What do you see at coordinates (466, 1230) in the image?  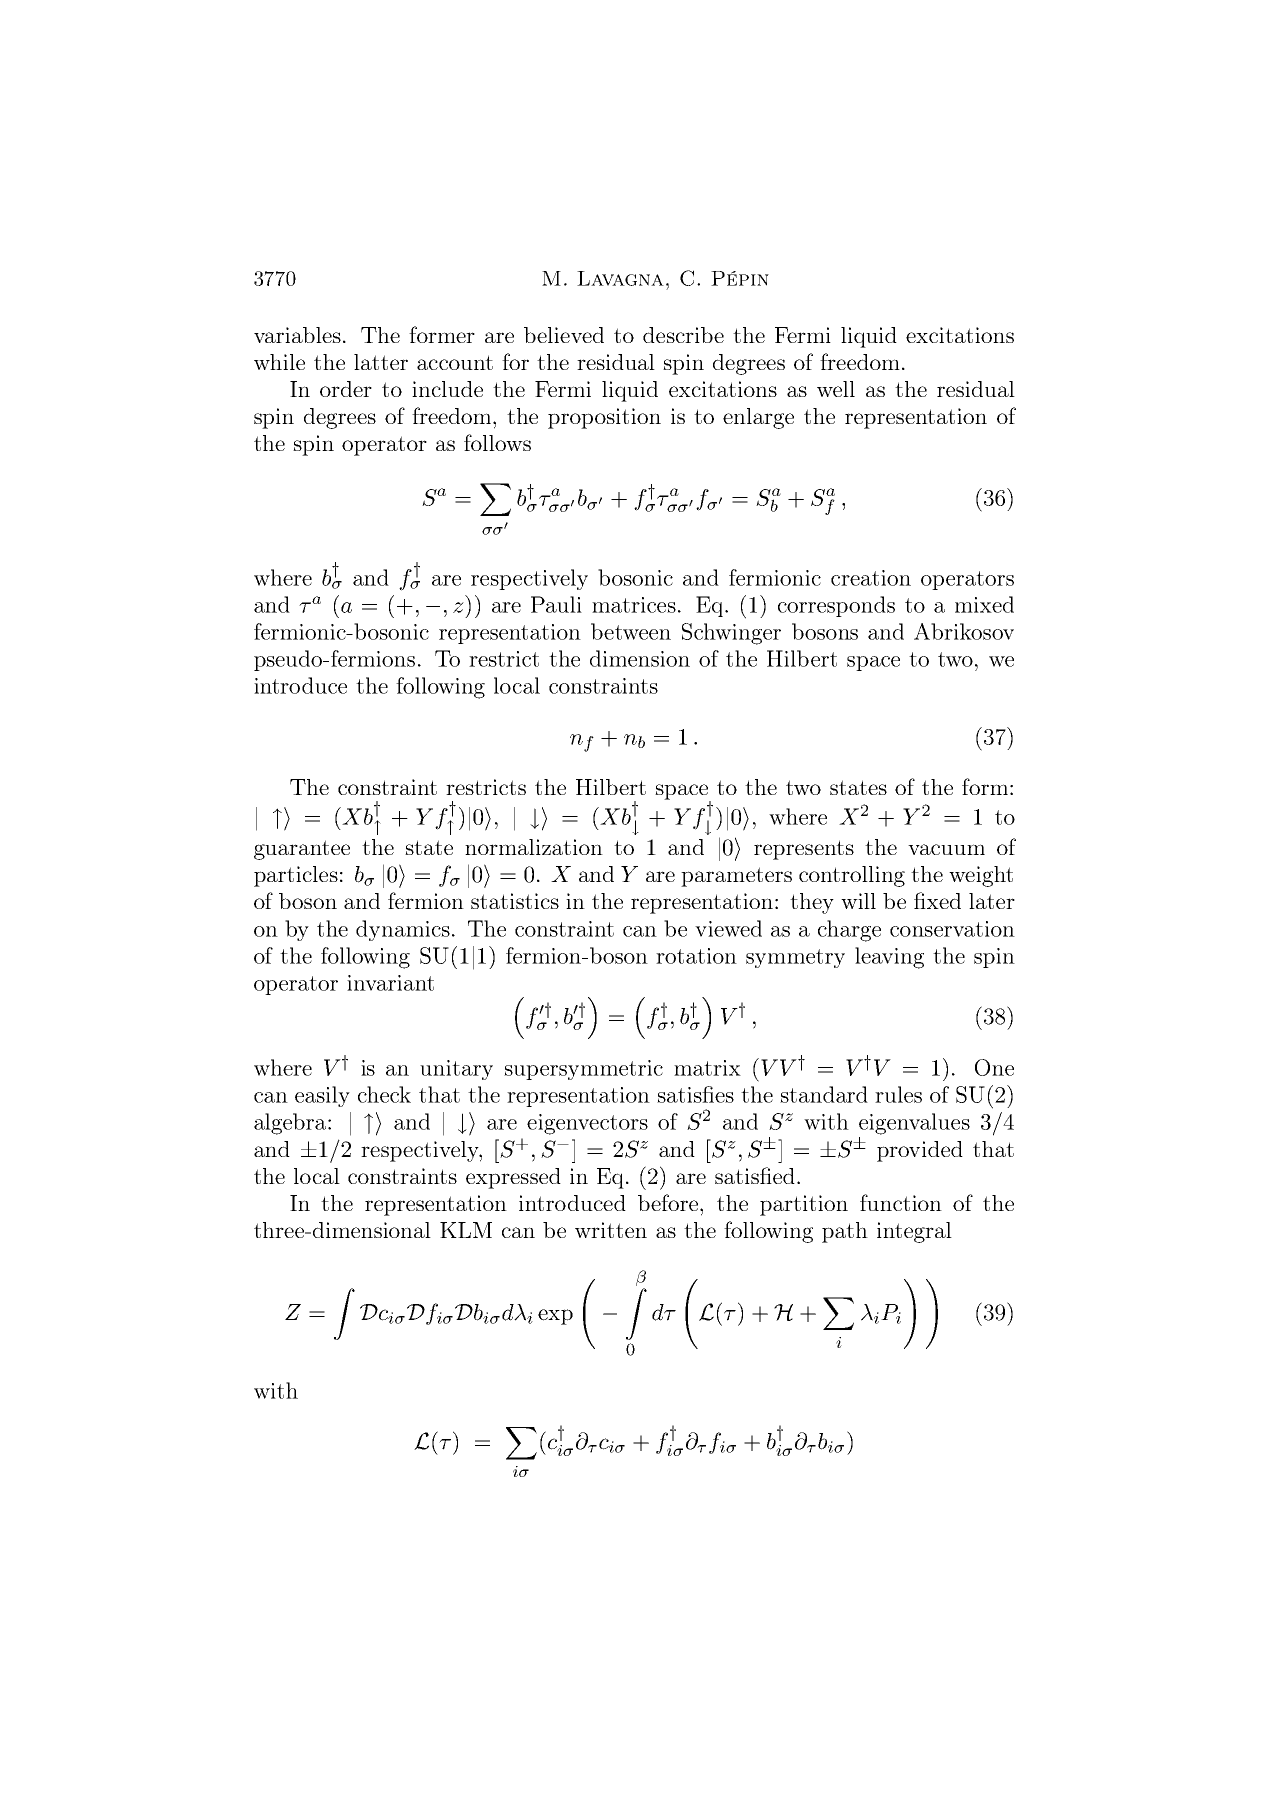 I see `KLM` at bounding box center [466, 1230].
